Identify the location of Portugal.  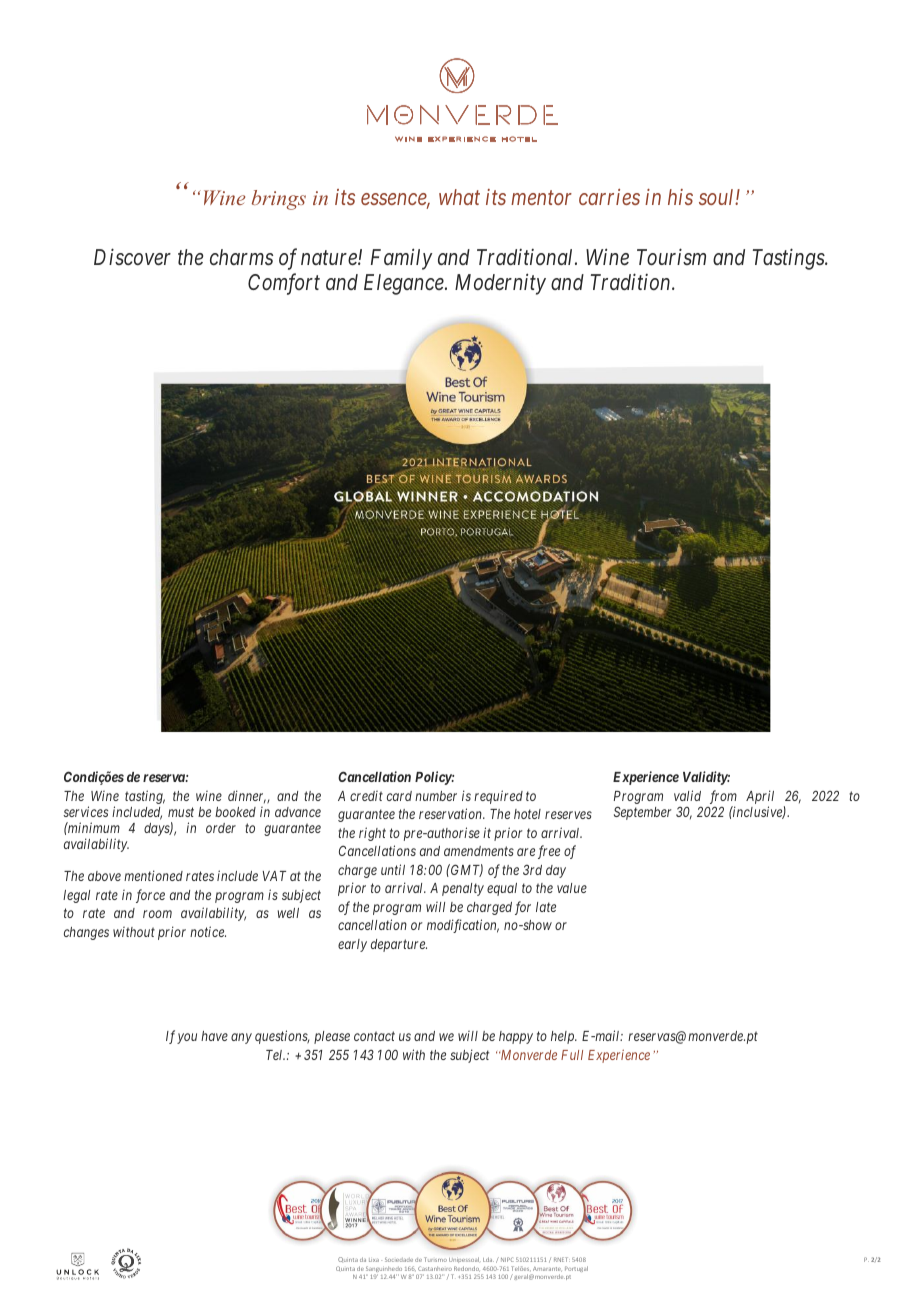
(576, 1269).
